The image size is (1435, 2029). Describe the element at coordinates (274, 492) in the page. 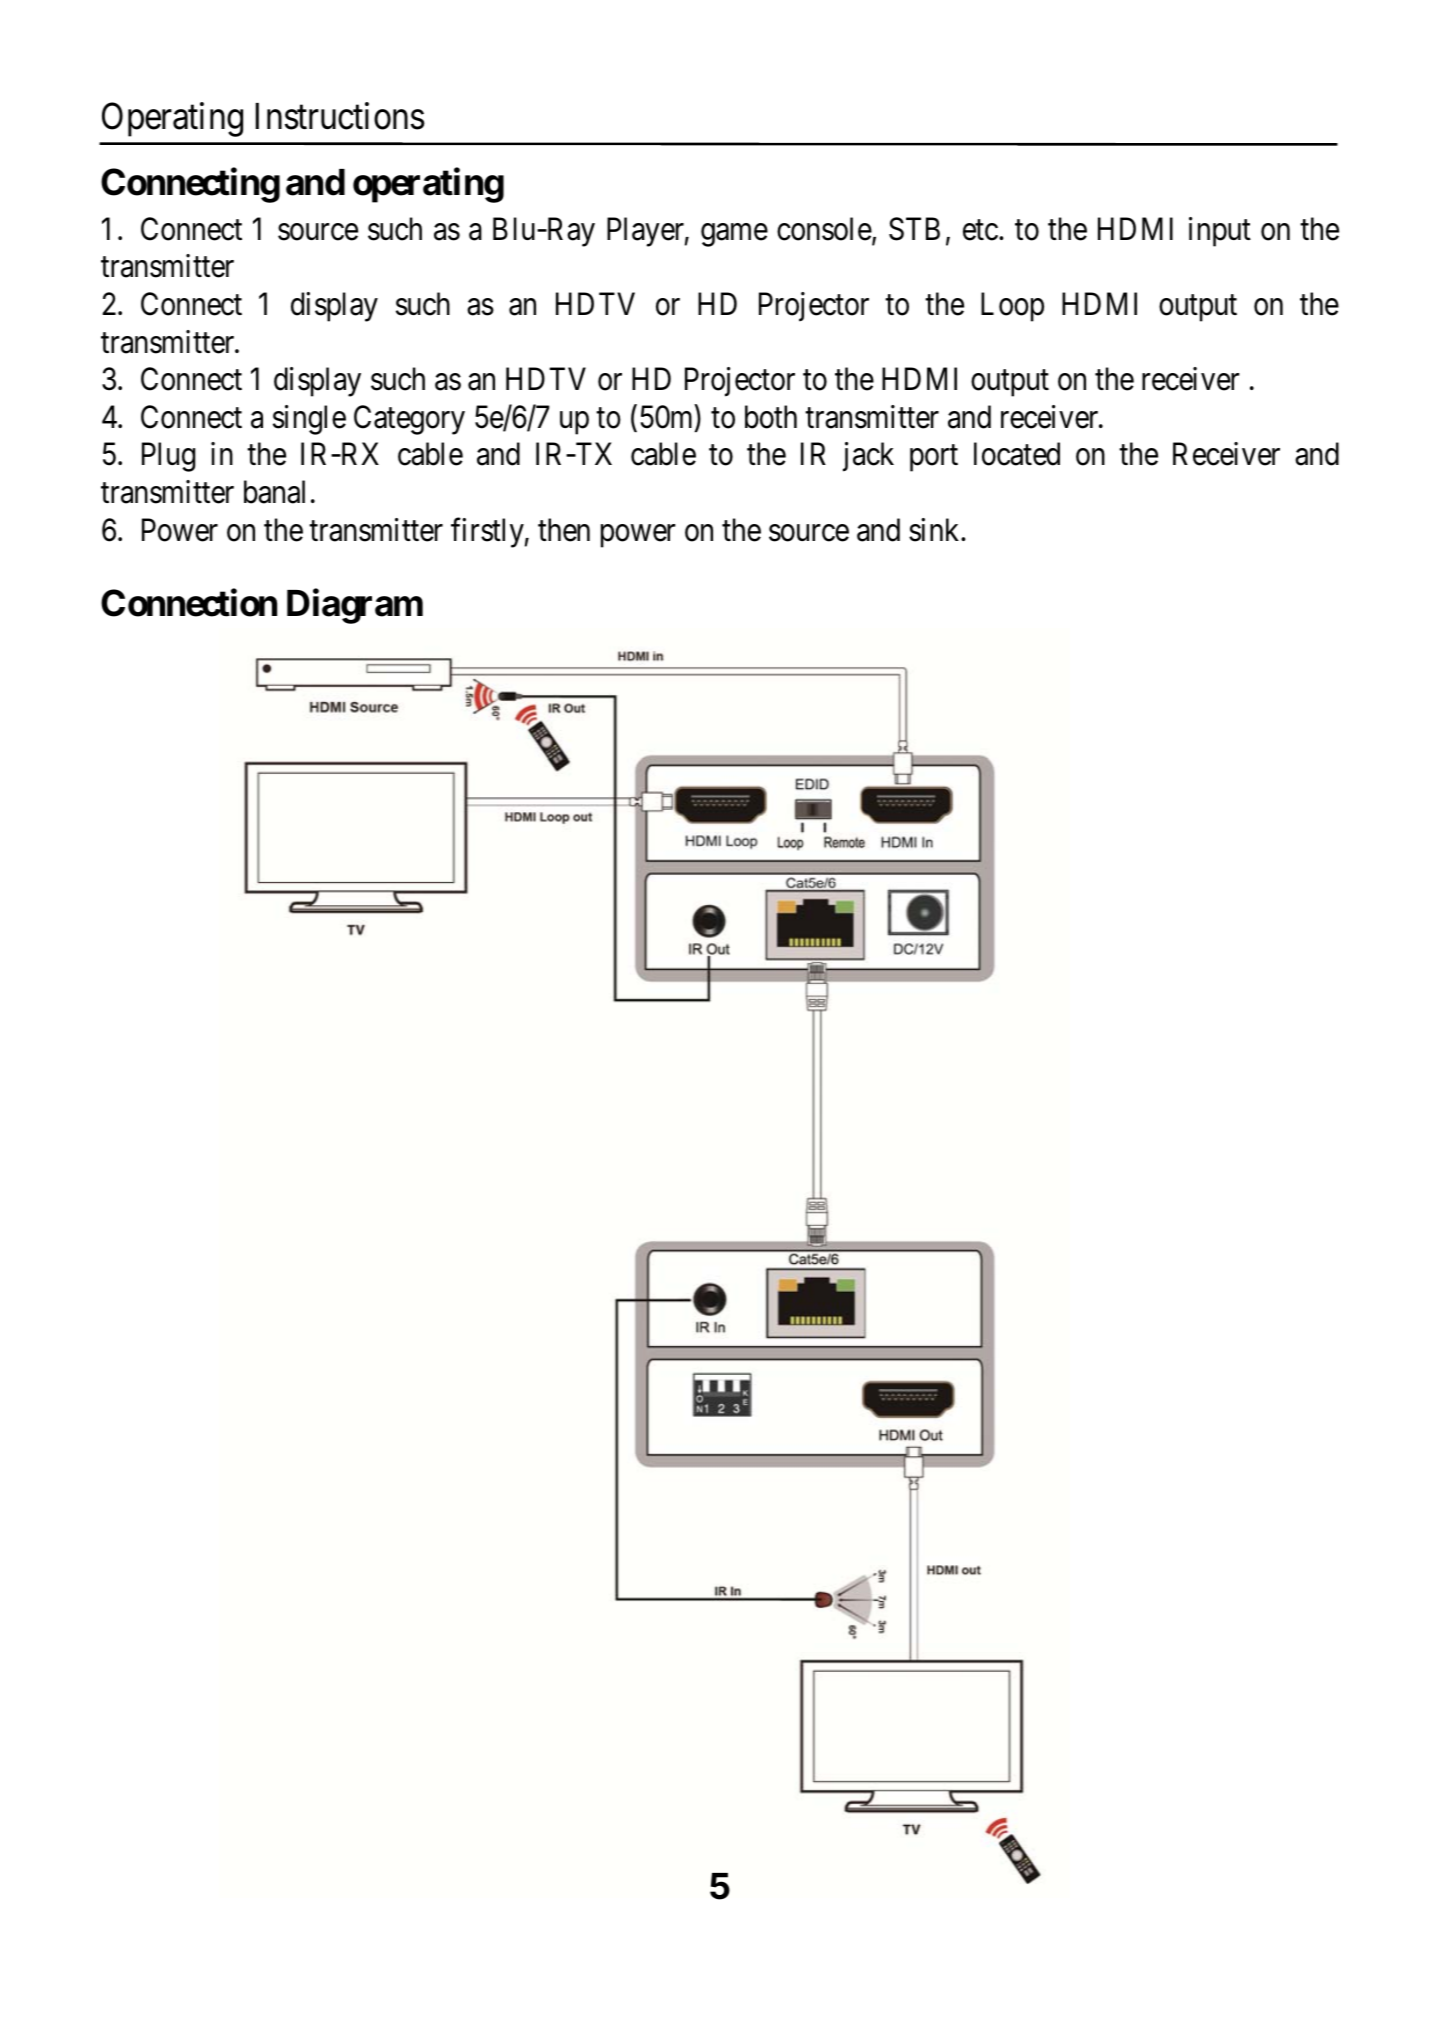

I see `banal` at that location.
